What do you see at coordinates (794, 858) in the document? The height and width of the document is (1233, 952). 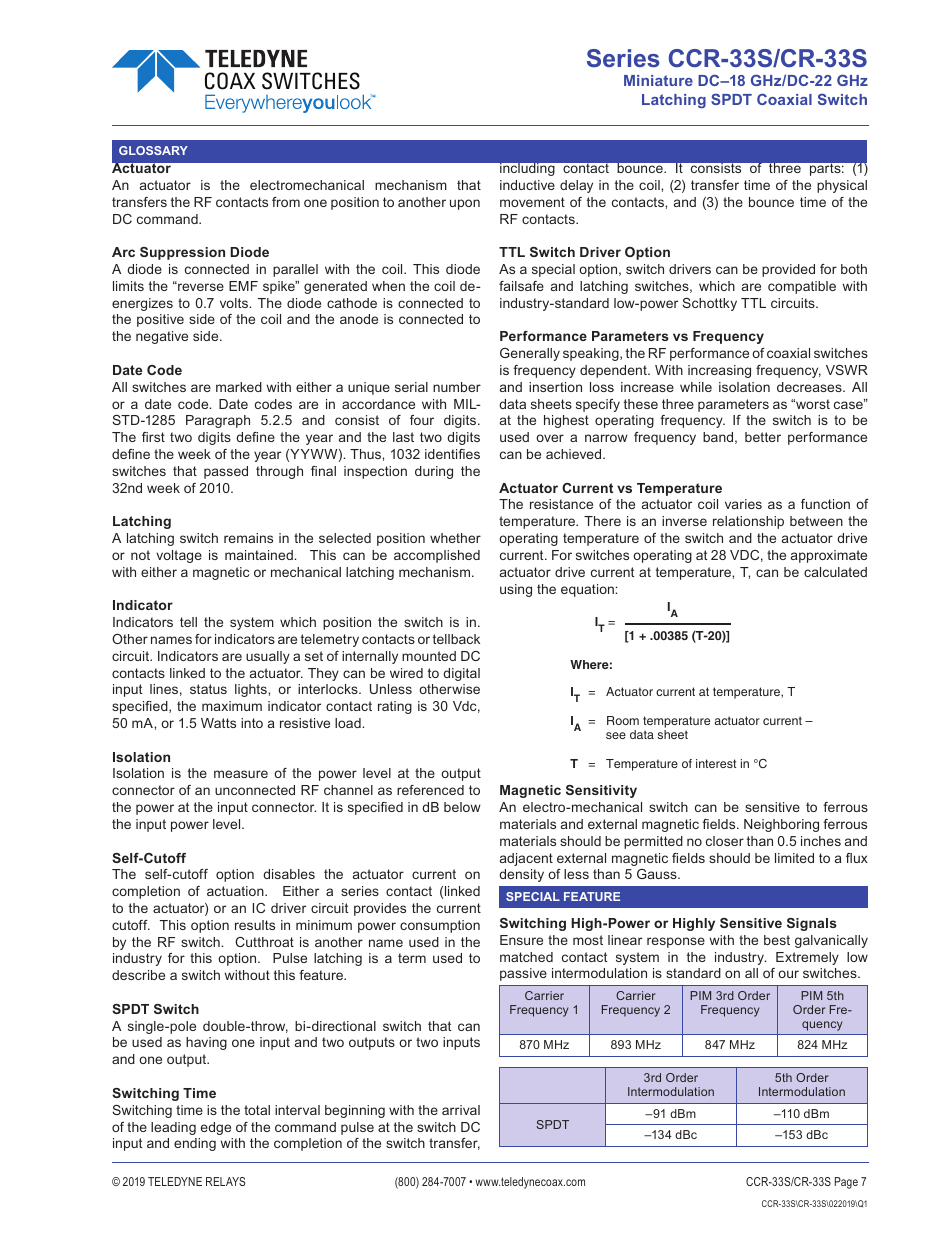 I see `limited` at bounding box center [794, 858].
